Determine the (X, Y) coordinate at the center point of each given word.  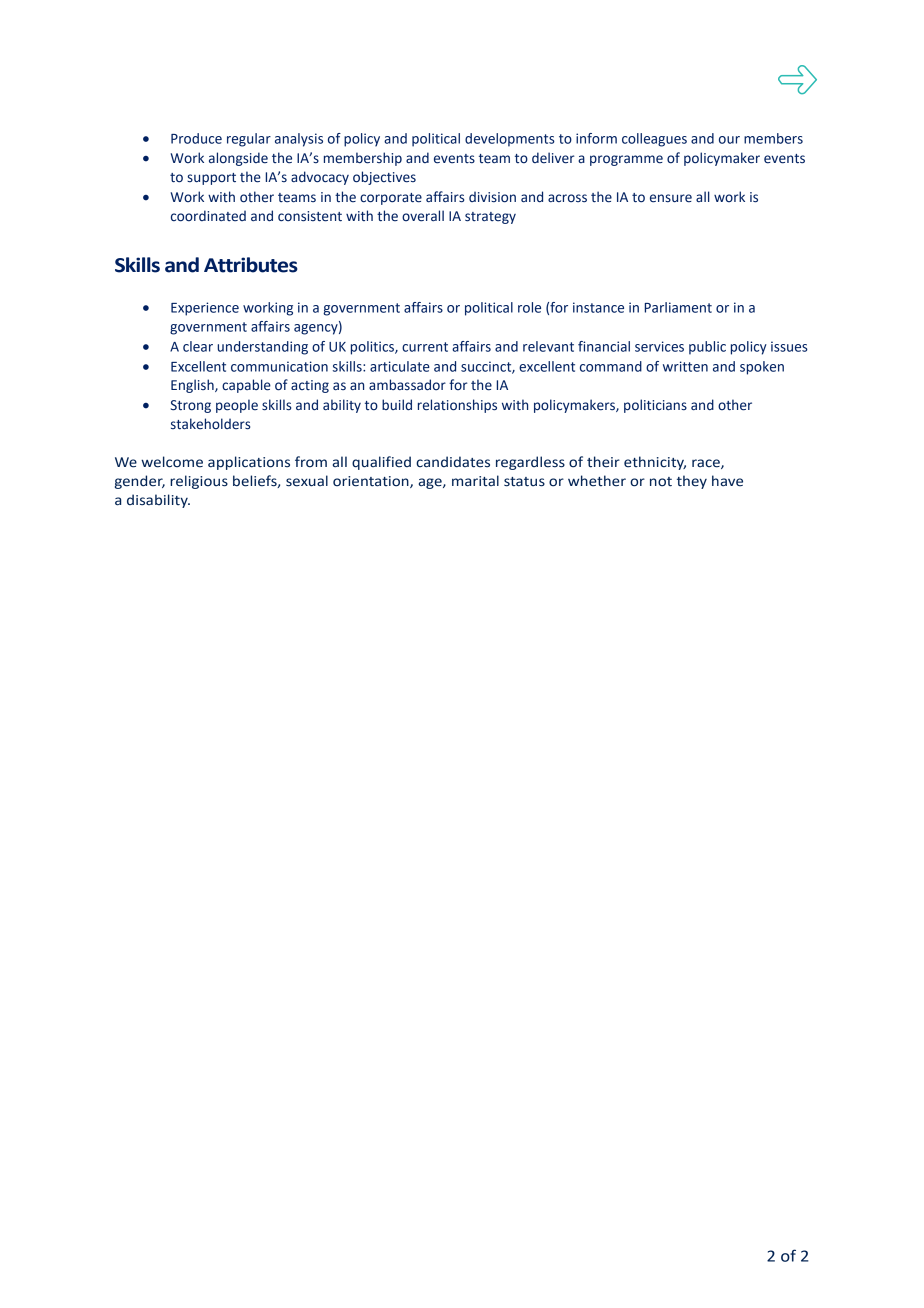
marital (475, 481)
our (729, 140)
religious (199, 482)
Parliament (678, 307)
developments (510, 140)
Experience (205, 309)
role (529, 307)
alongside (238, 159)
